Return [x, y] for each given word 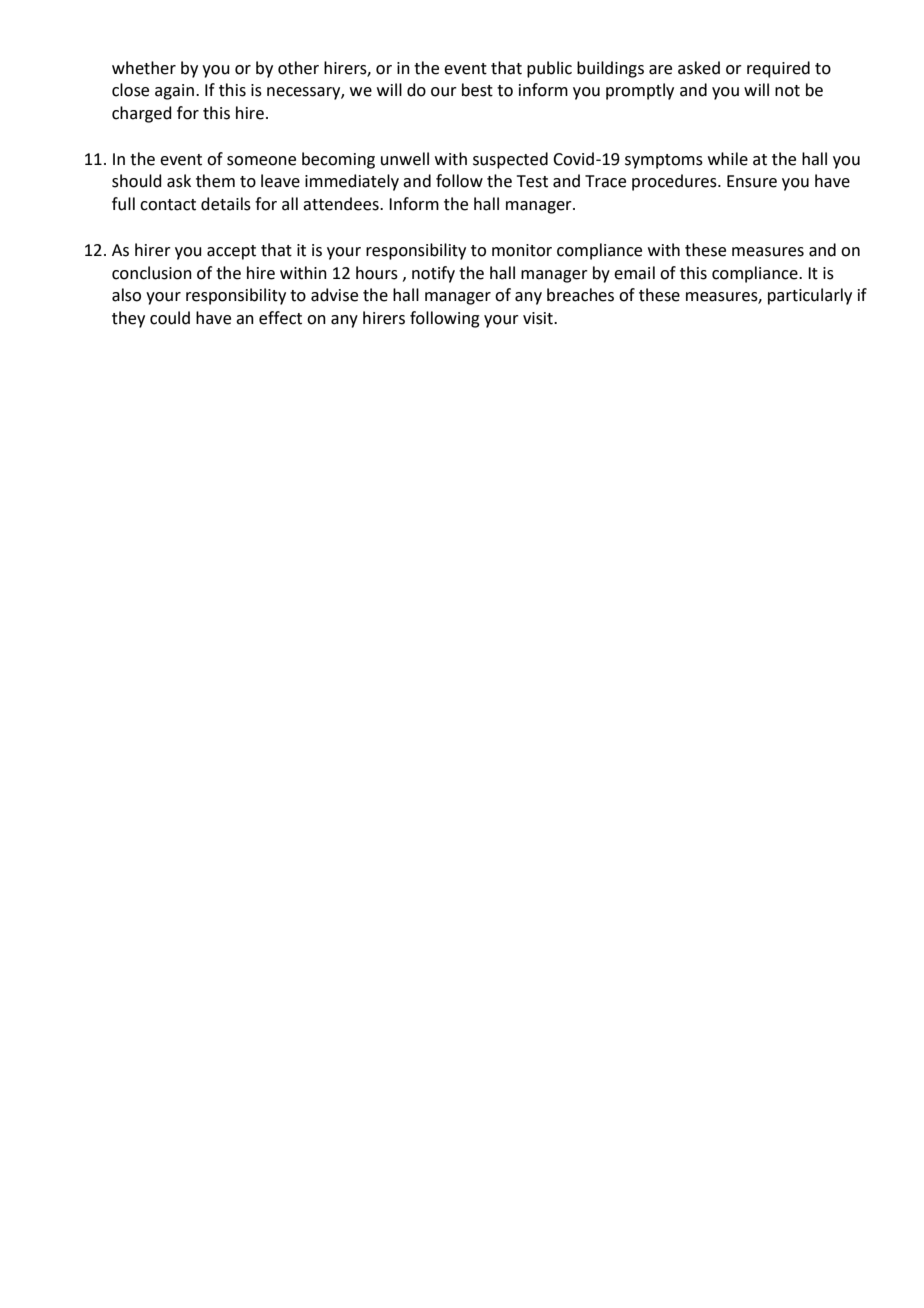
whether [144, 68]
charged [142, 114]
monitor [522, 250]
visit [539, 318]
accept [231, 252]
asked [699, 68]
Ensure [752, 181]
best [477, 90]
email [634, 273]
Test [532, 181]
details [226, 204]
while [728, 159]
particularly [810, 296]
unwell [405, 159]
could [170, 318]
